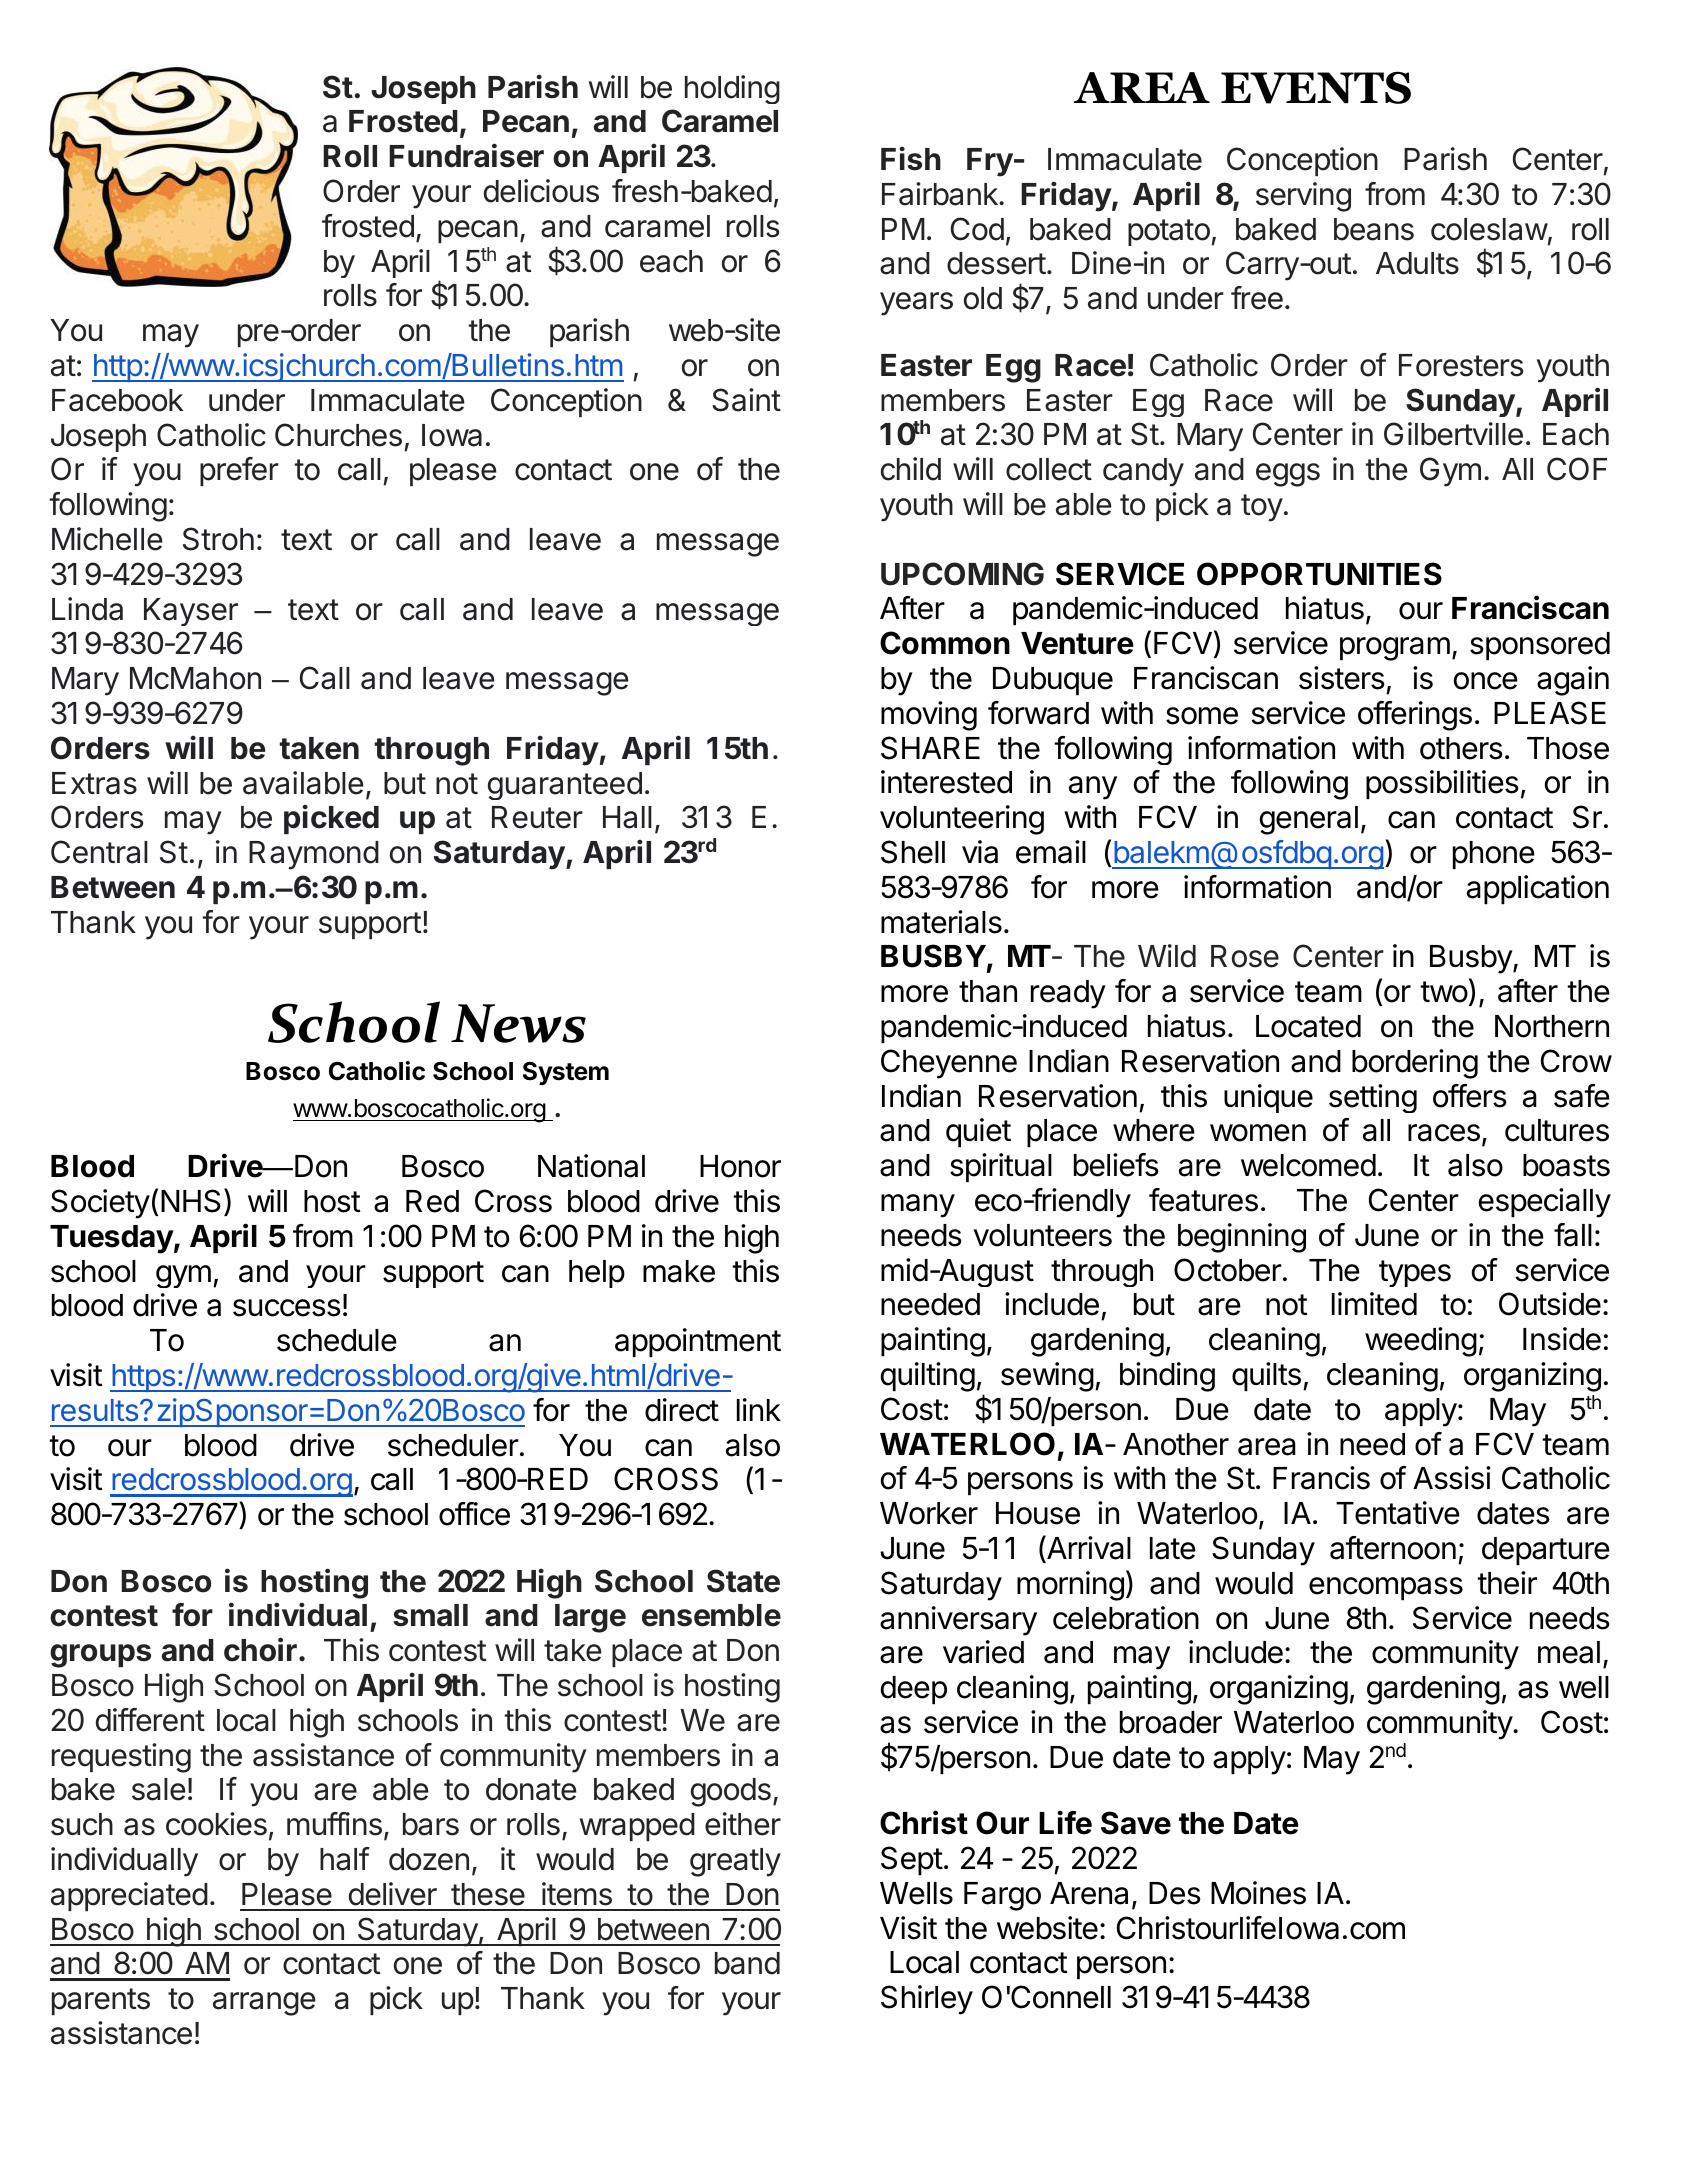  Describe the element at coordinates (962, 574) in the page. I see `UPCOMING` at that location.
